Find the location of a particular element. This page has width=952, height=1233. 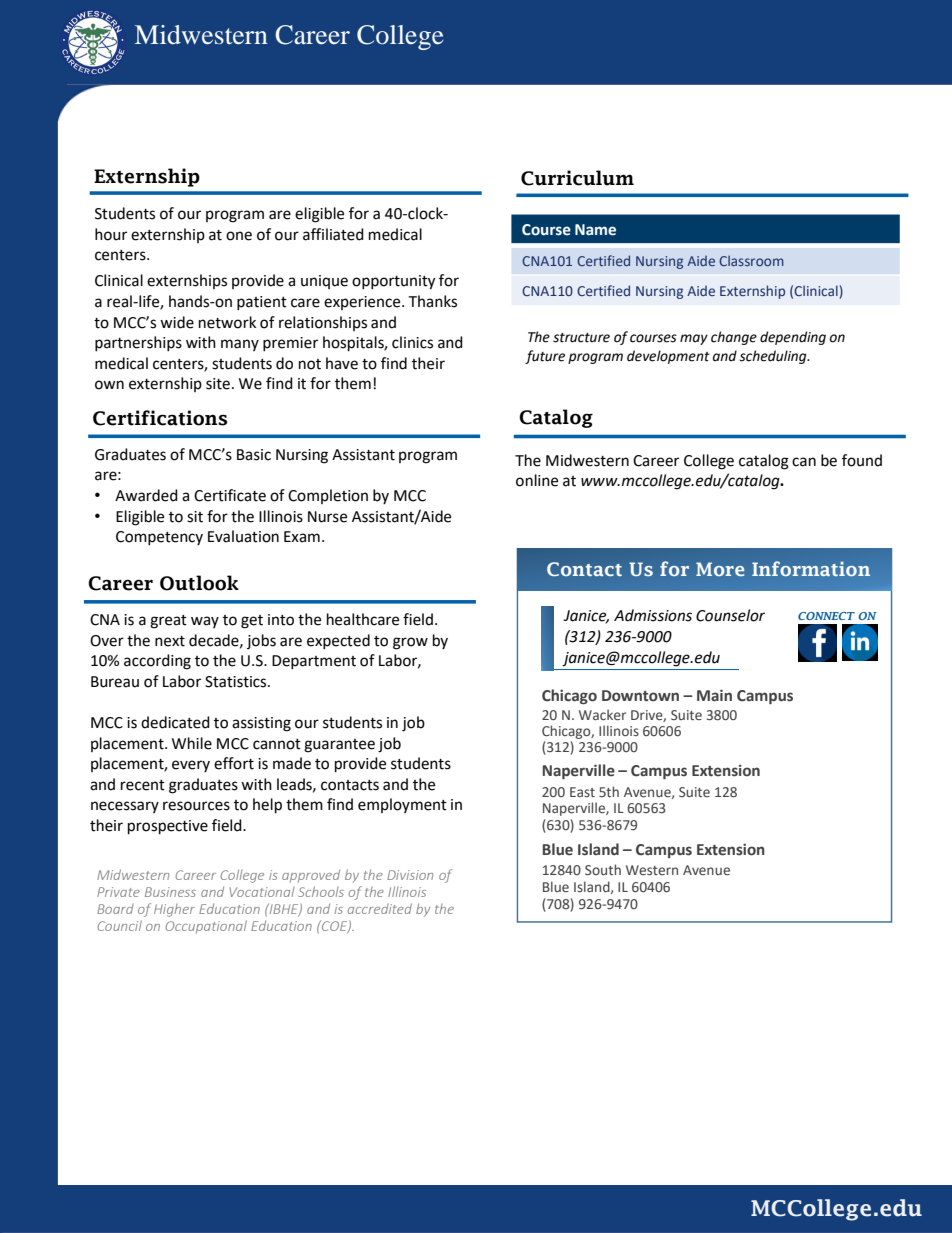

one is located at coordinates (239, 236).
